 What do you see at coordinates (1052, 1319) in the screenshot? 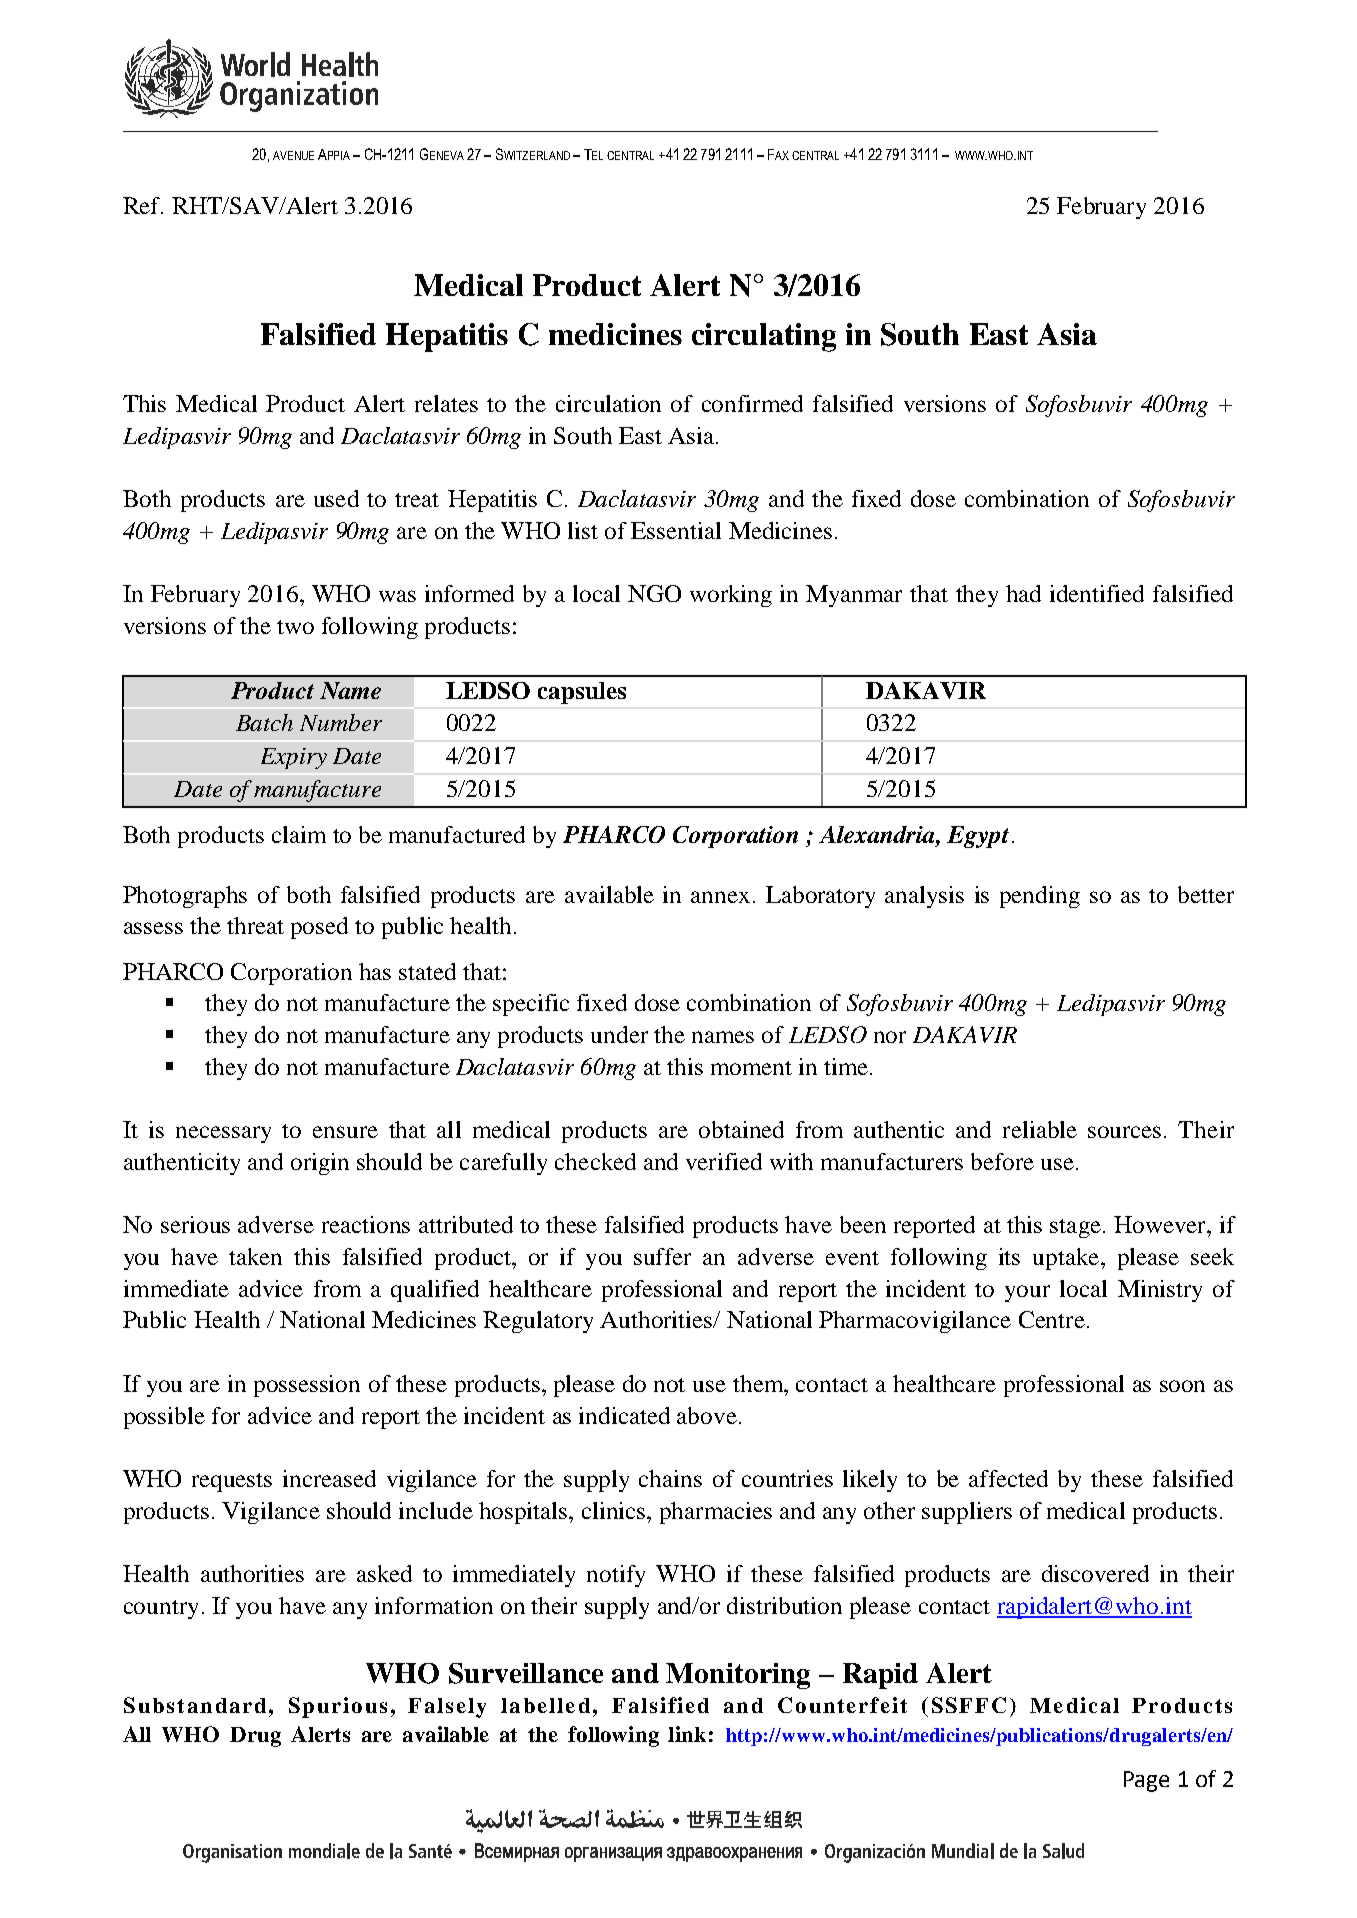
I see `Centre` at bounding box center [1052, 1319].
